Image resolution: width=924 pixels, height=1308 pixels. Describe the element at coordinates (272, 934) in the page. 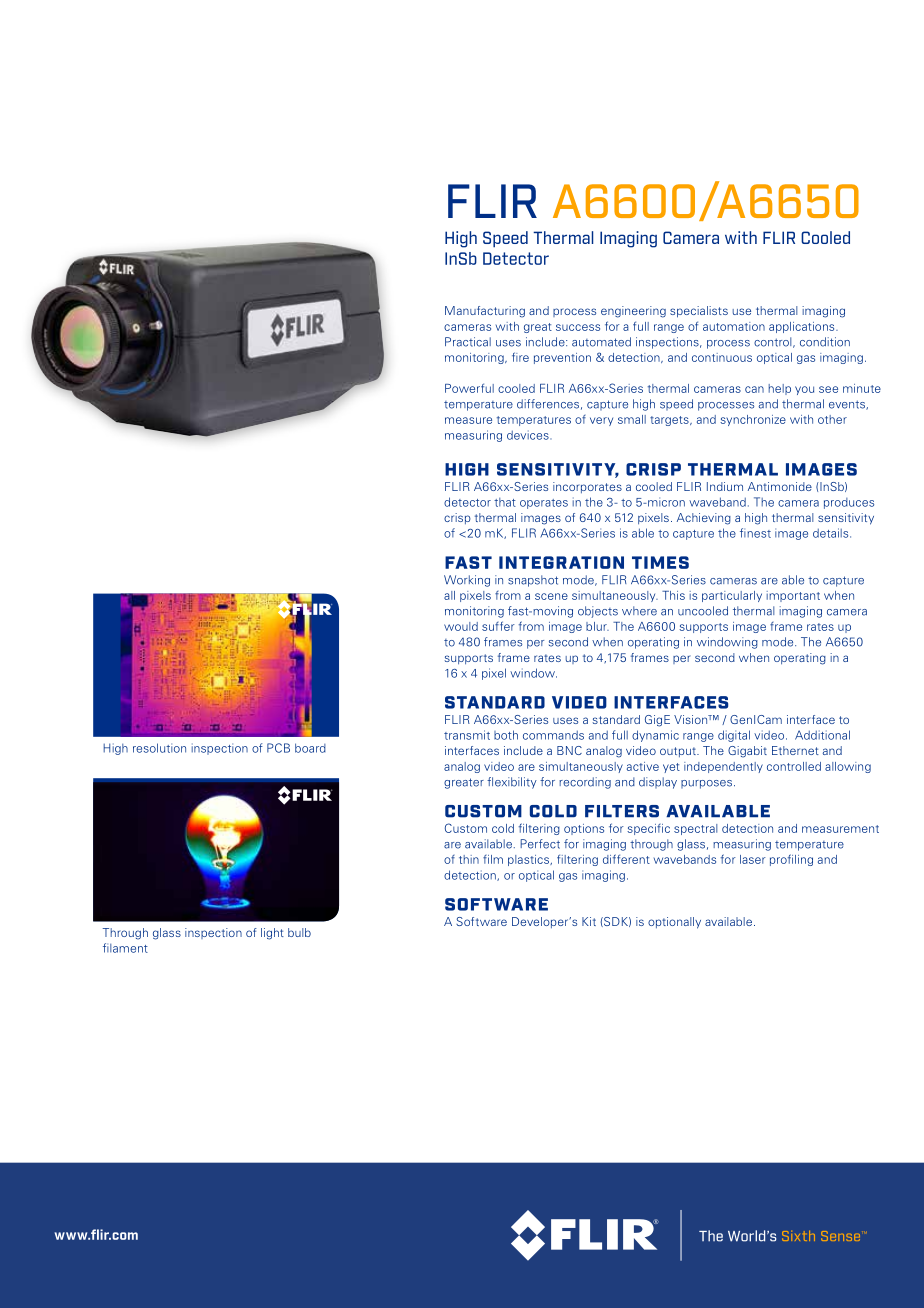

I see `light` at that location.
